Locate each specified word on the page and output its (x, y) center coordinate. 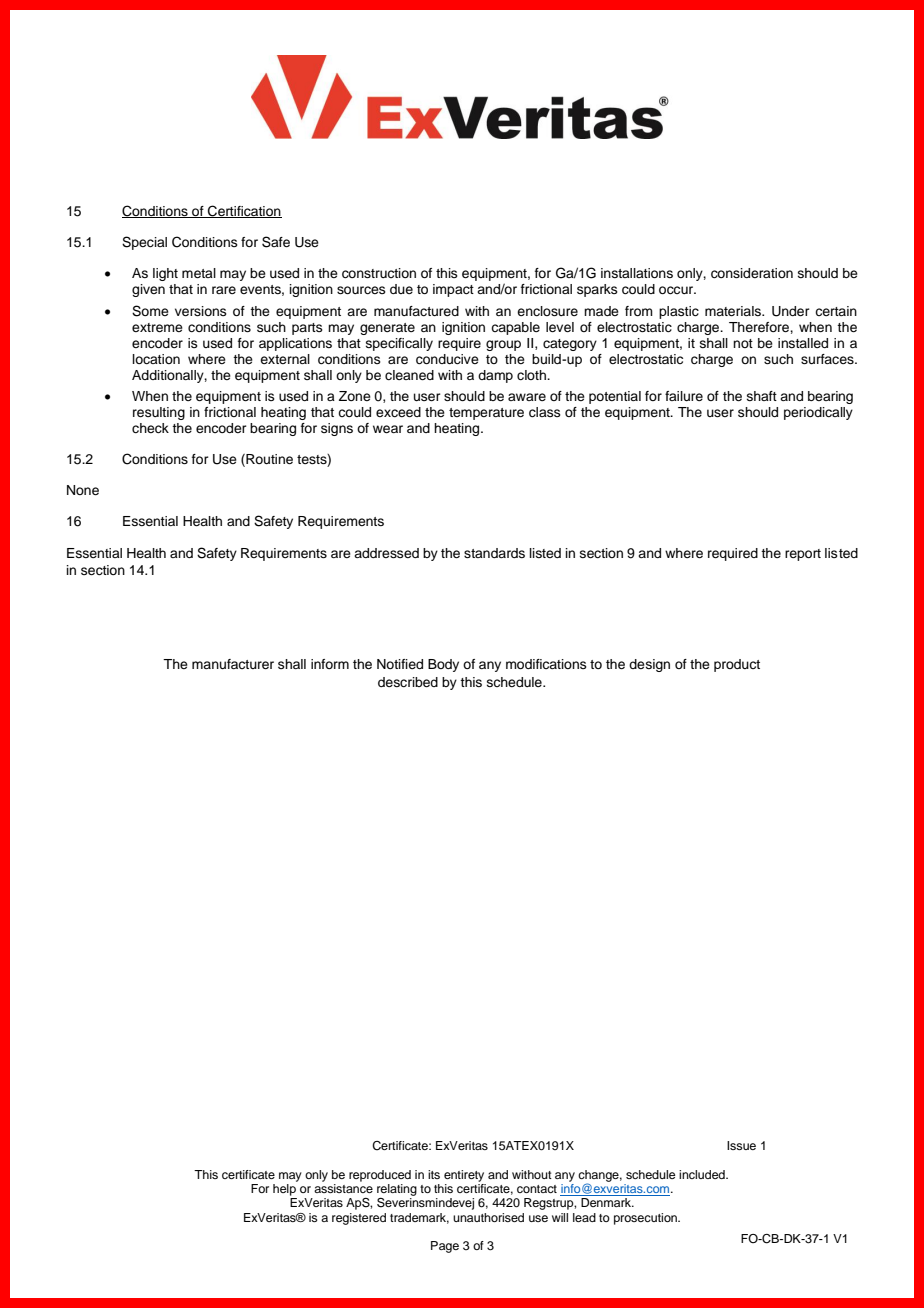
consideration (752, 273)
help (284, 1190)
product (737, 665)
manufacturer (233, 664)
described (408, 682)
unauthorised (488, 1217)
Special (144, 243)
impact (453, 290)
